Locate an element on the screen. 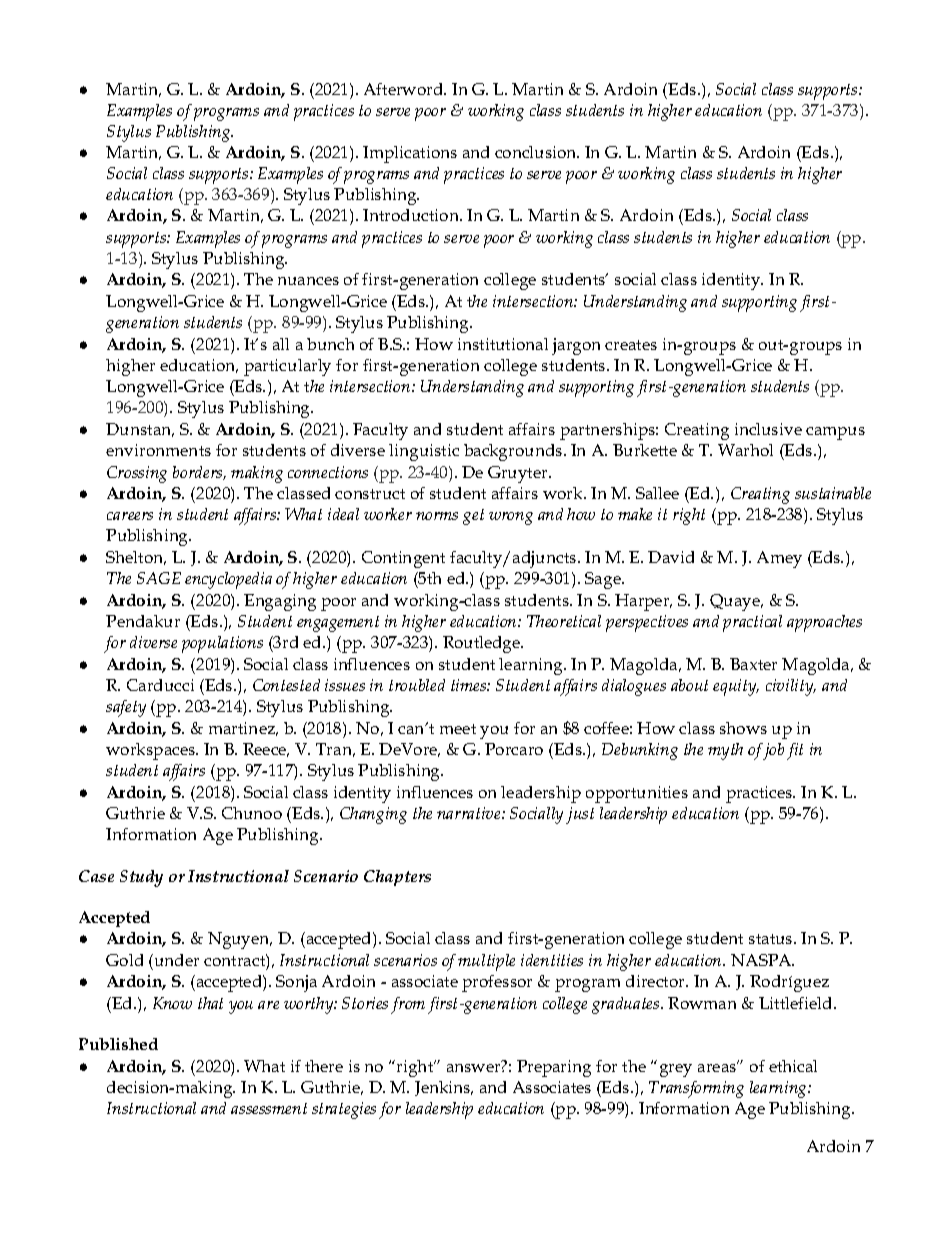 This screenshot has width=952, height=1233. Jenkins is located at coordinates (444, 1088).
